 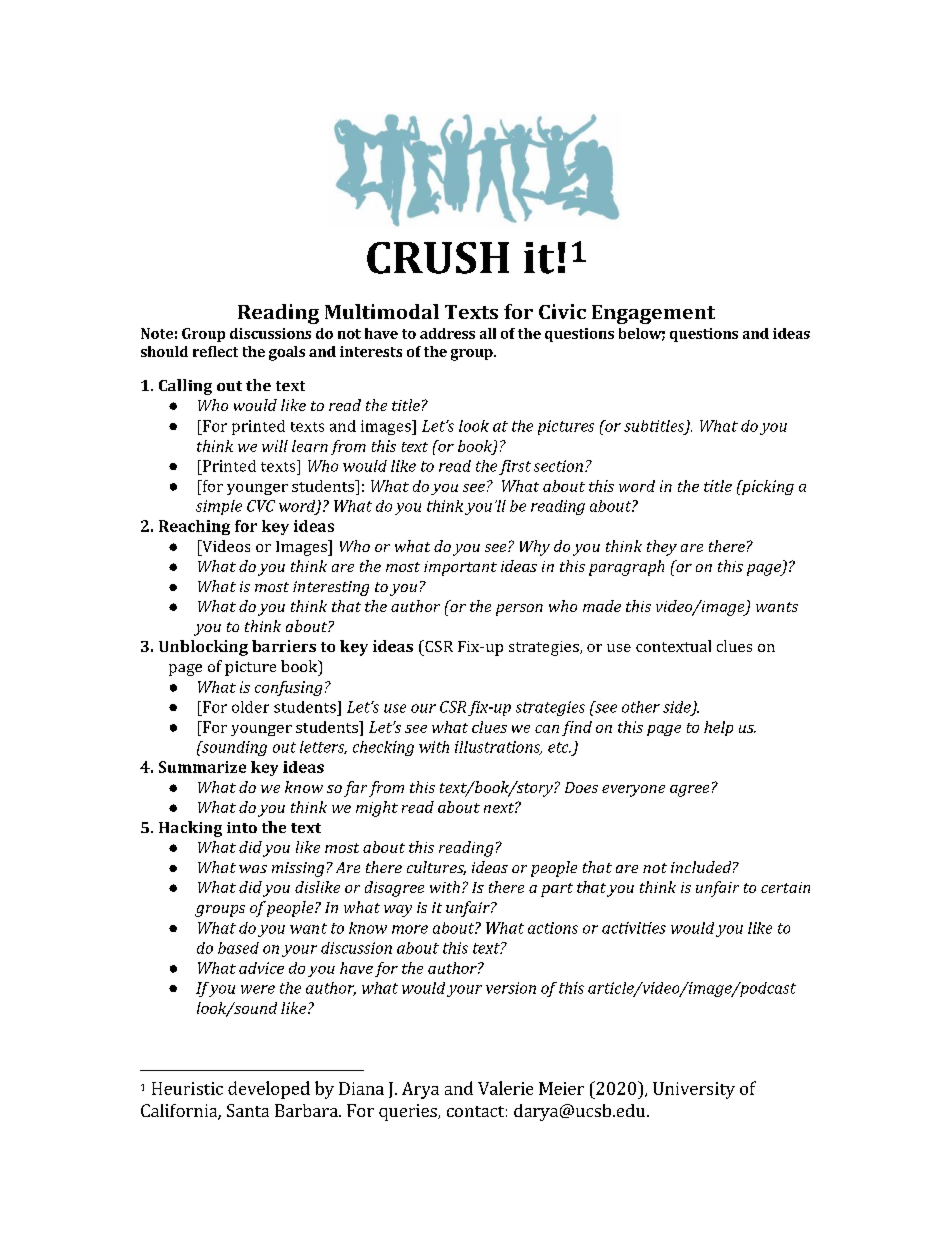 What do you see at coordinates (634, 928) in the screenshot?
I see `activities` at bounding box center [634, 928].
